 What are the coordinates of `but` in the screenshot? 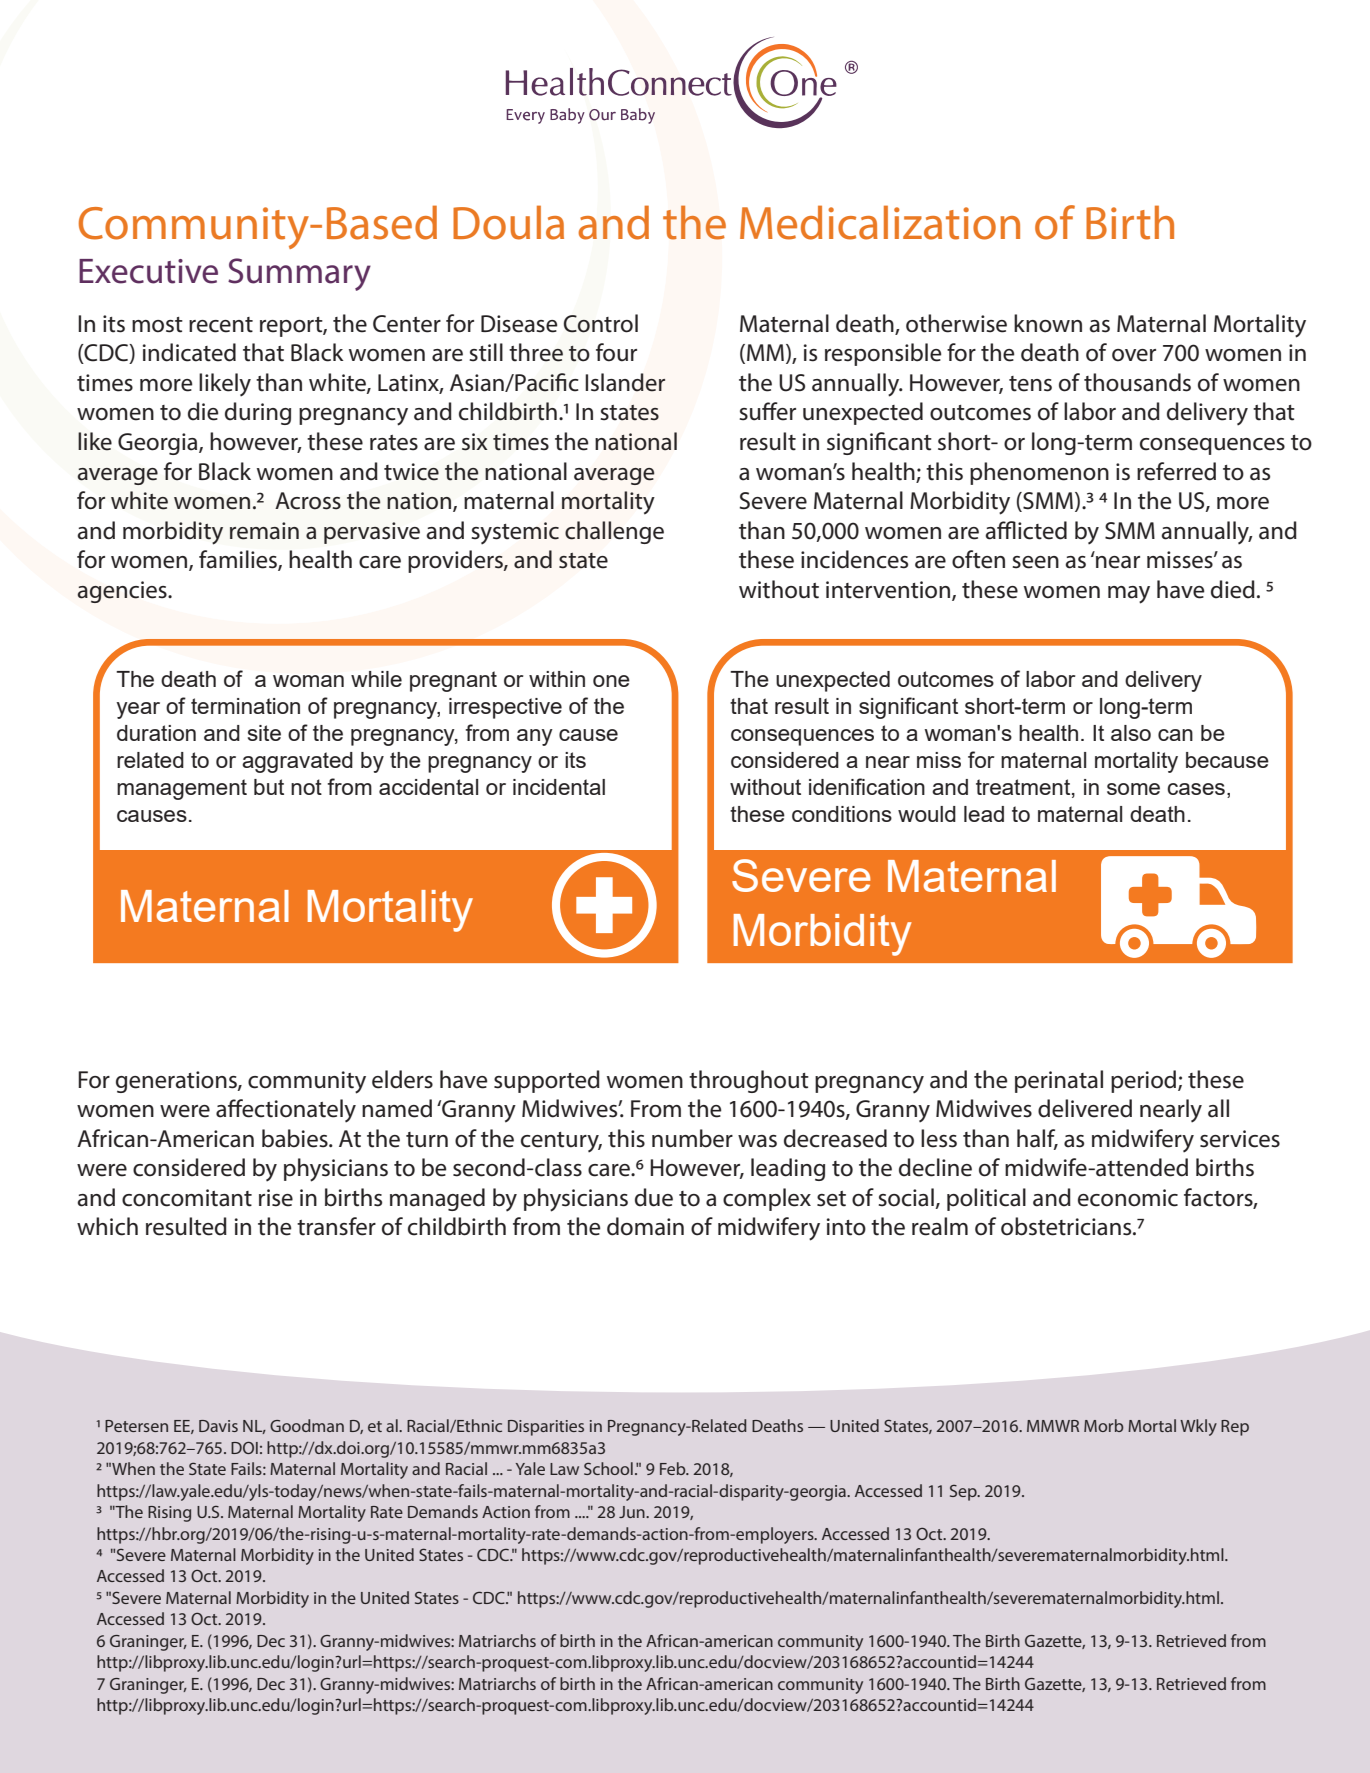 It's located at (269, 787).
